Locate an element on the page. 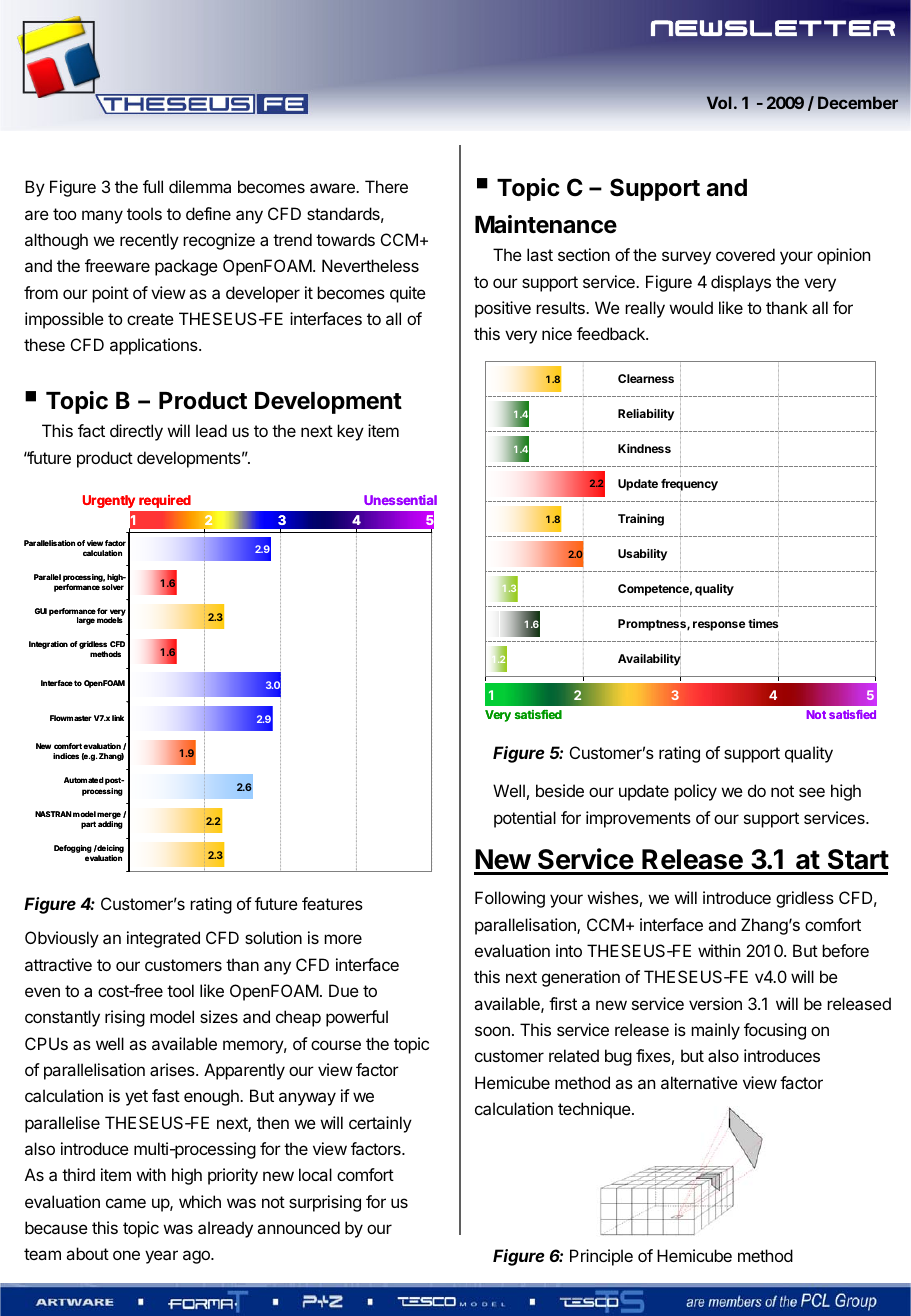  point is located at coordinates (110, 294).
